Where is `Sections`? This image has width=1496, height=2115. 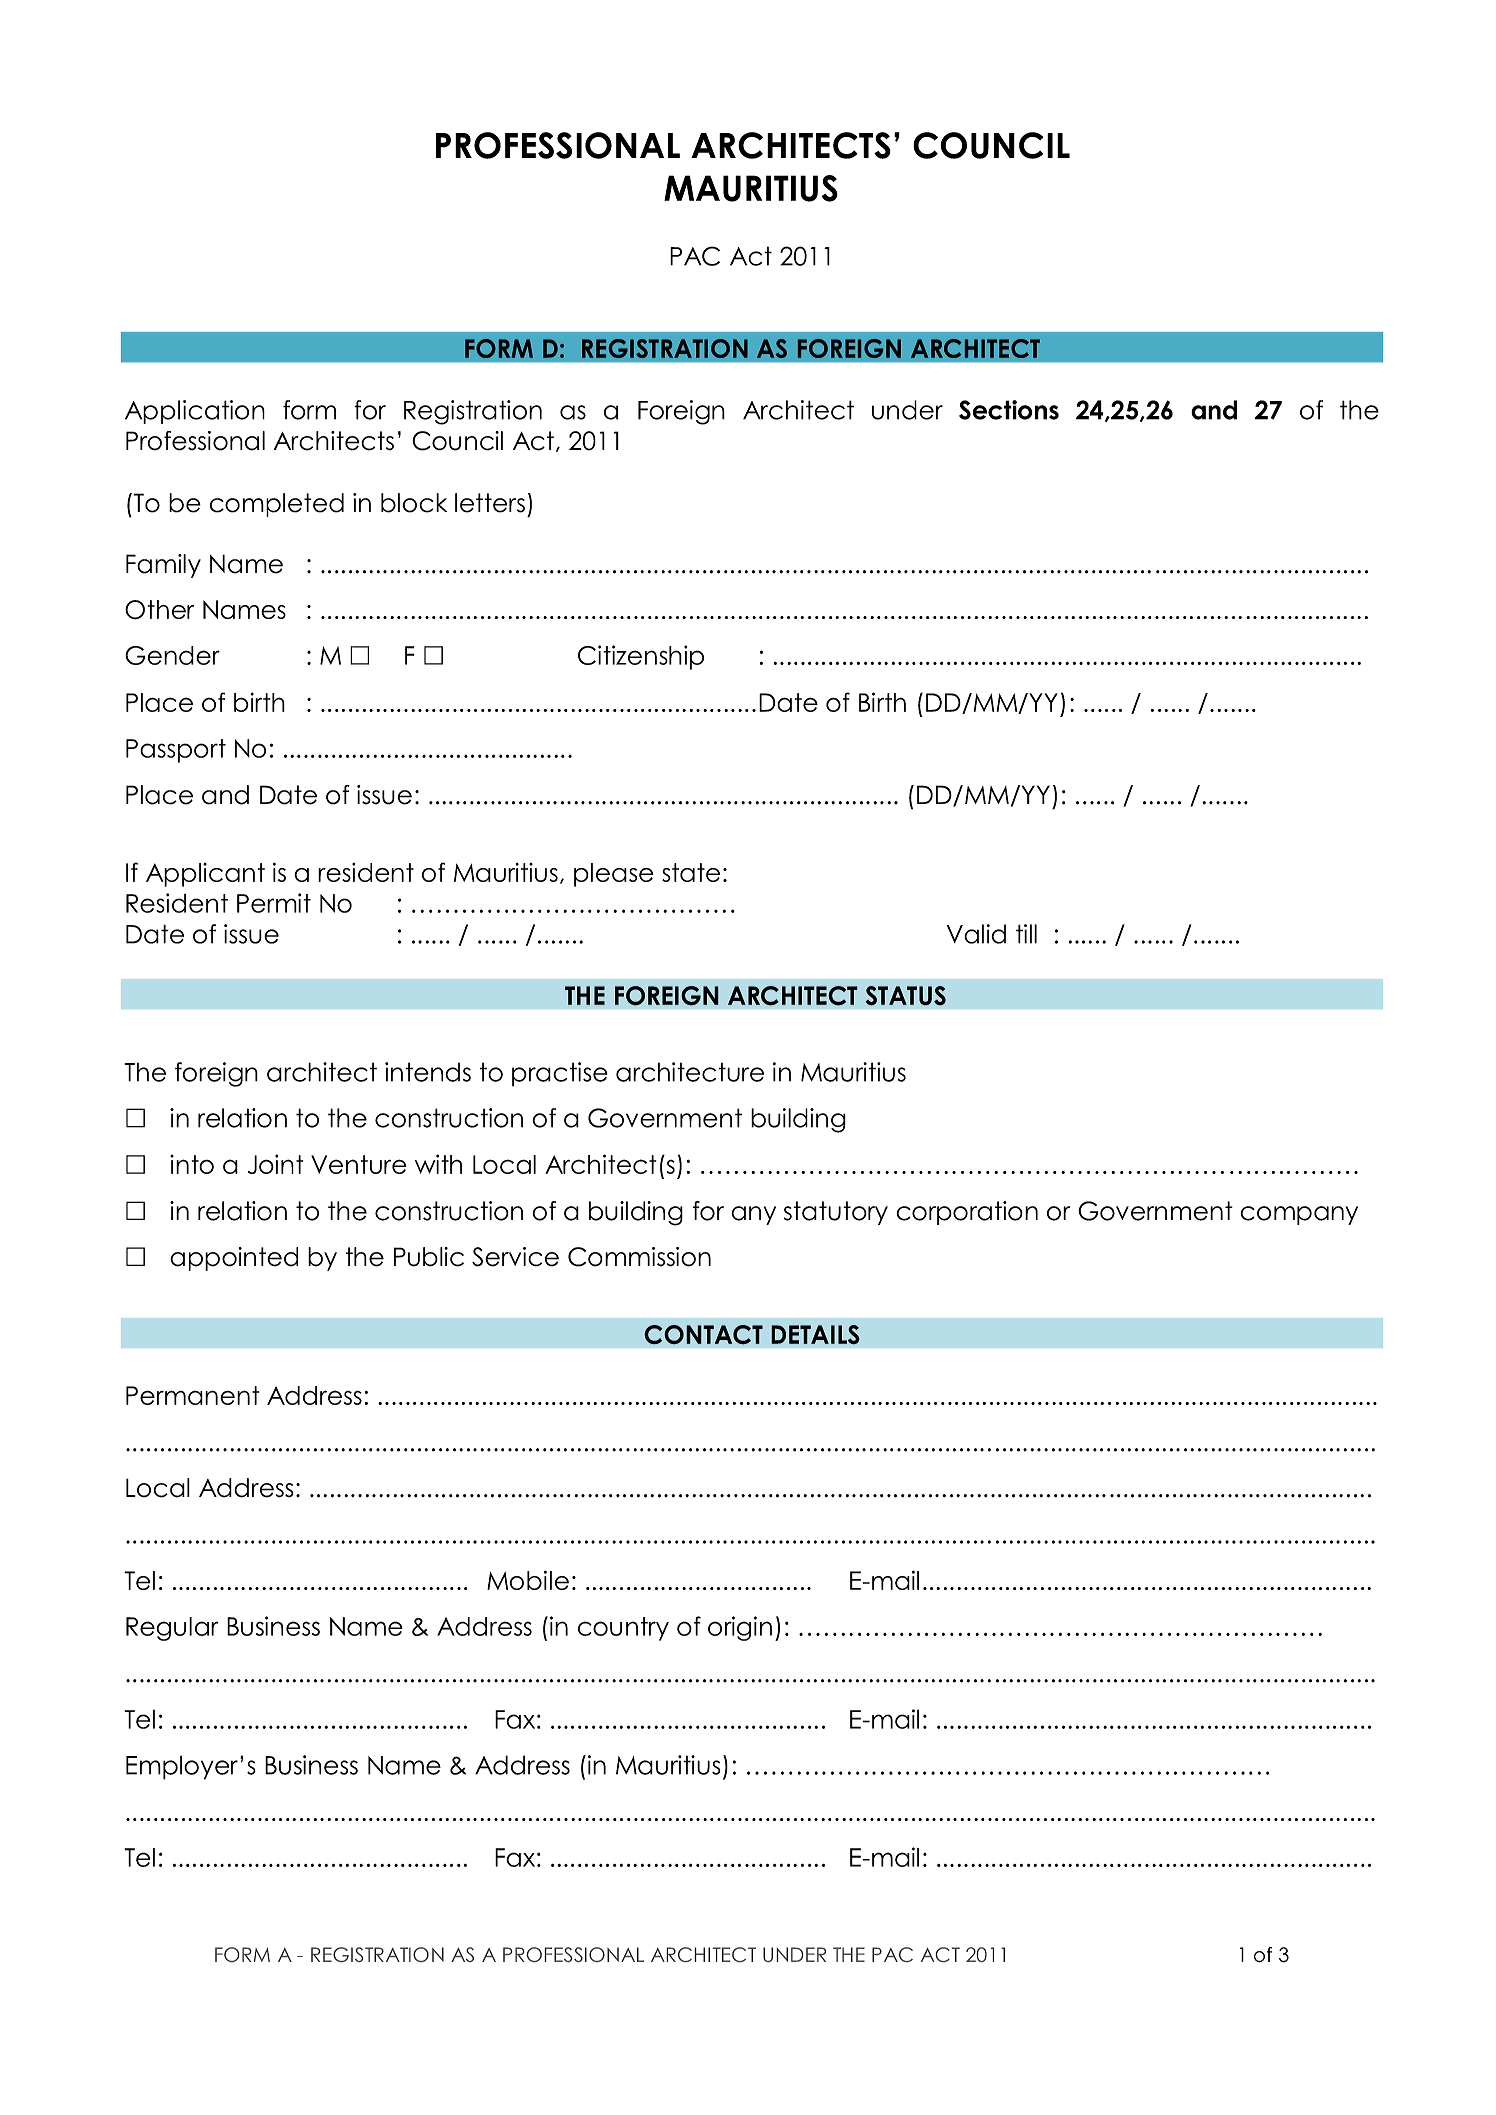 Sections is located at coordinates (1009, 410).
